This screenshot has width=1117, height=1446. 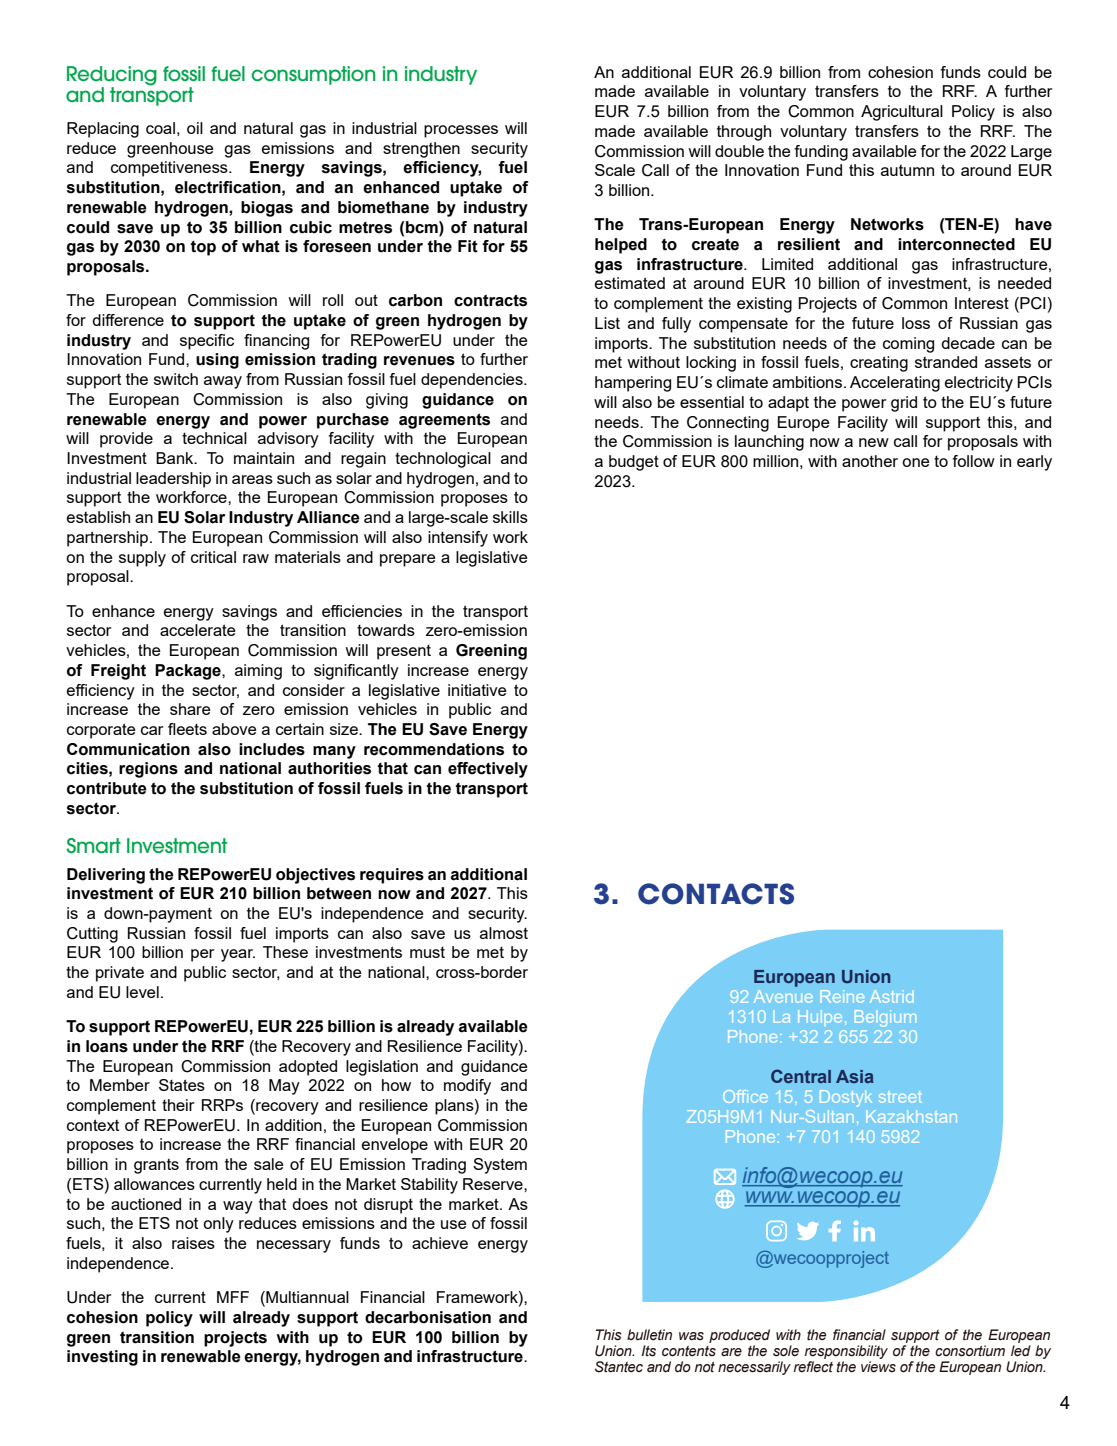 I want to click on bulletin, so click(x=649, y=1335).
